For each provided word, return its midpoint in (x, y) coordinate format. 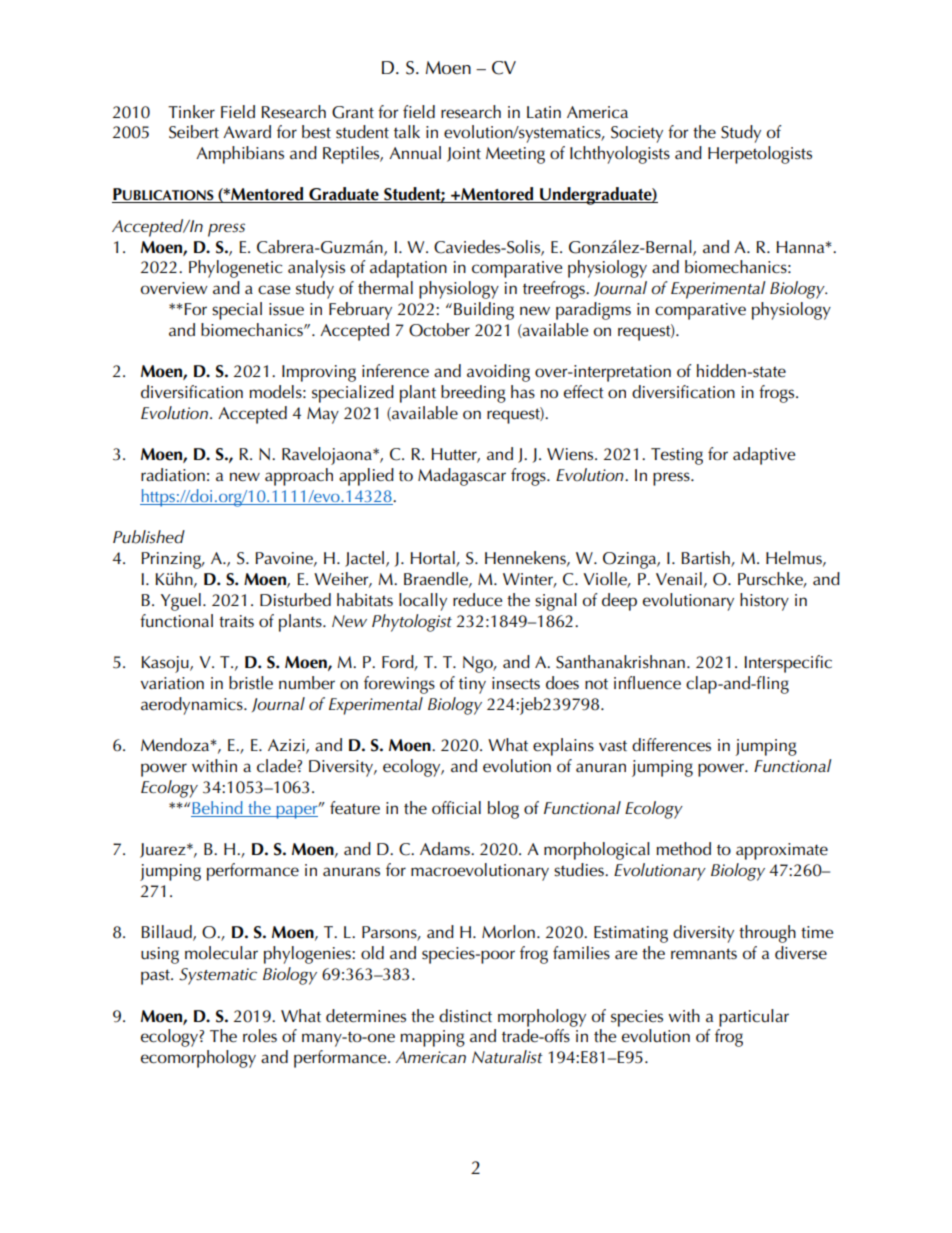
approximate (782, 851)
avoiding (498, 373)
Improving (319, 373)
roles (260, 1036)
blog (503, 810)
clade (277, 766)
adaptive (764, 456)
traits (236, 621)
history (764, 602)
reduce (477, 600)
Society (637, 134)
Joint (464, 154)
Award (247, 131)
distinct (465, 1016)
